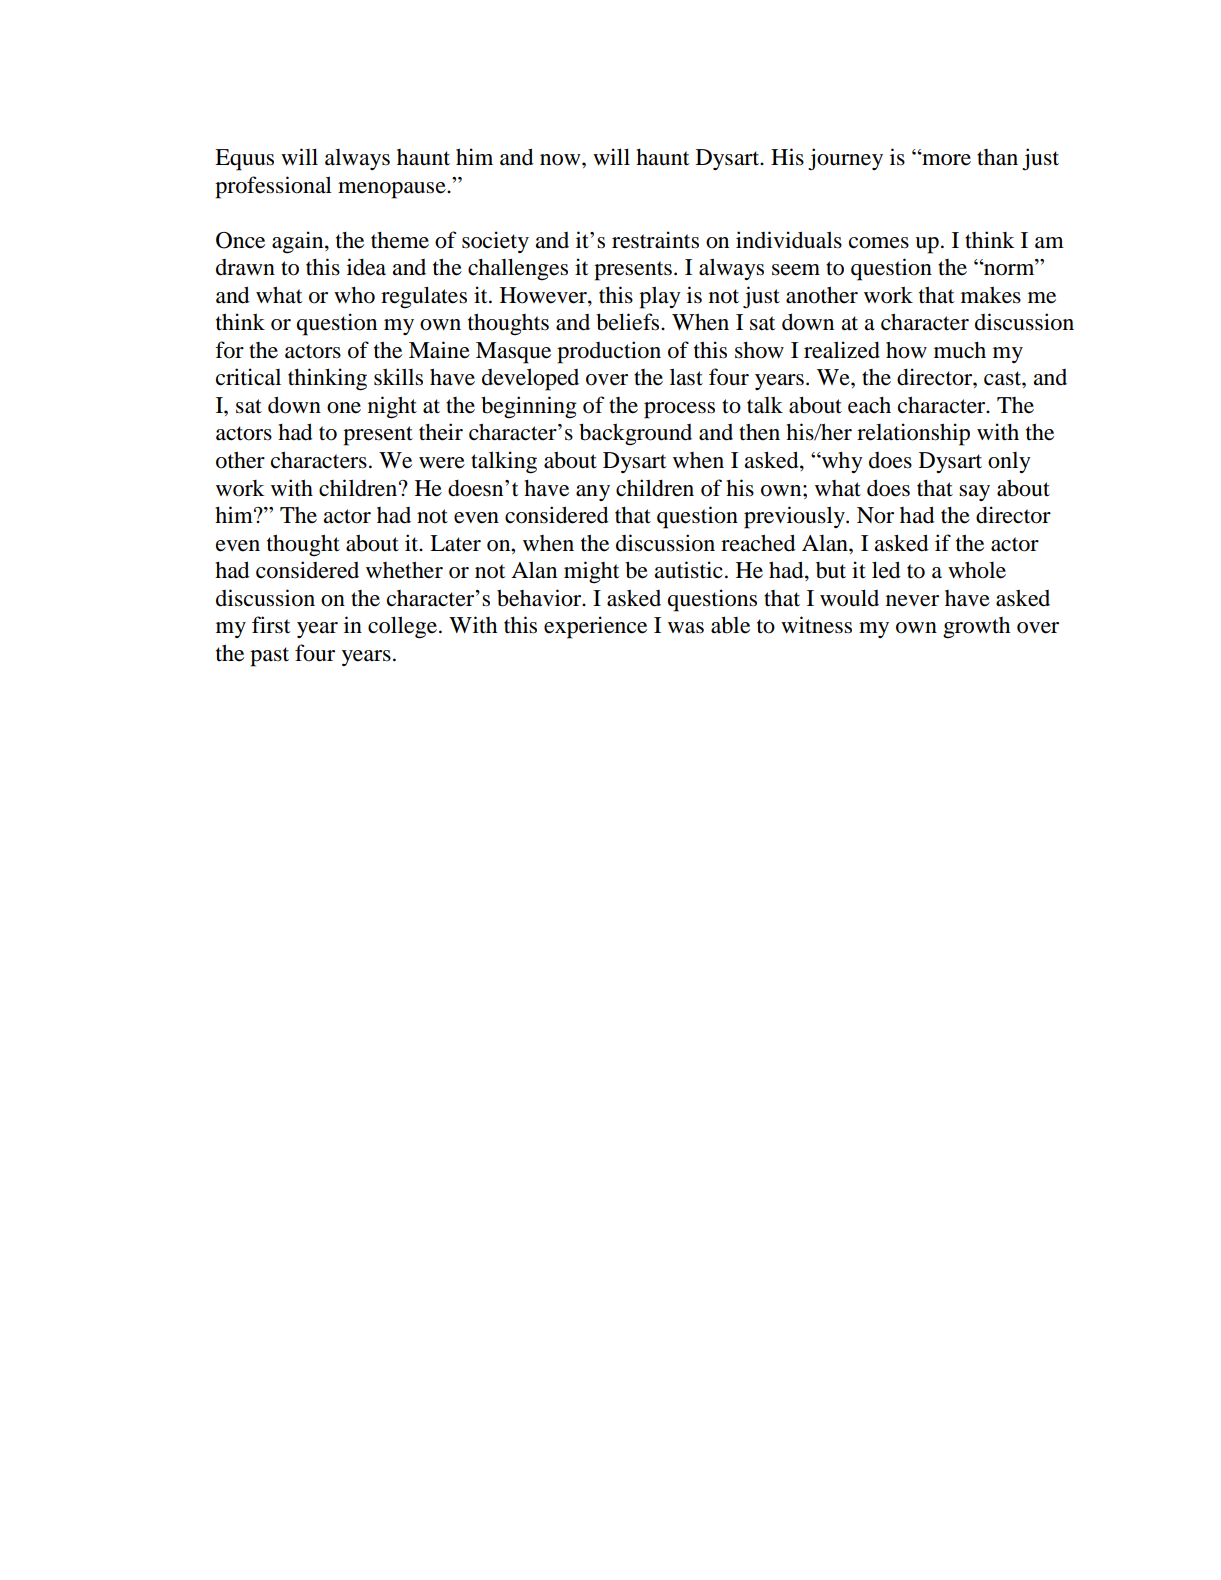 This page has height=1580, width=1221. I want to click on past, so click(269, 657).
